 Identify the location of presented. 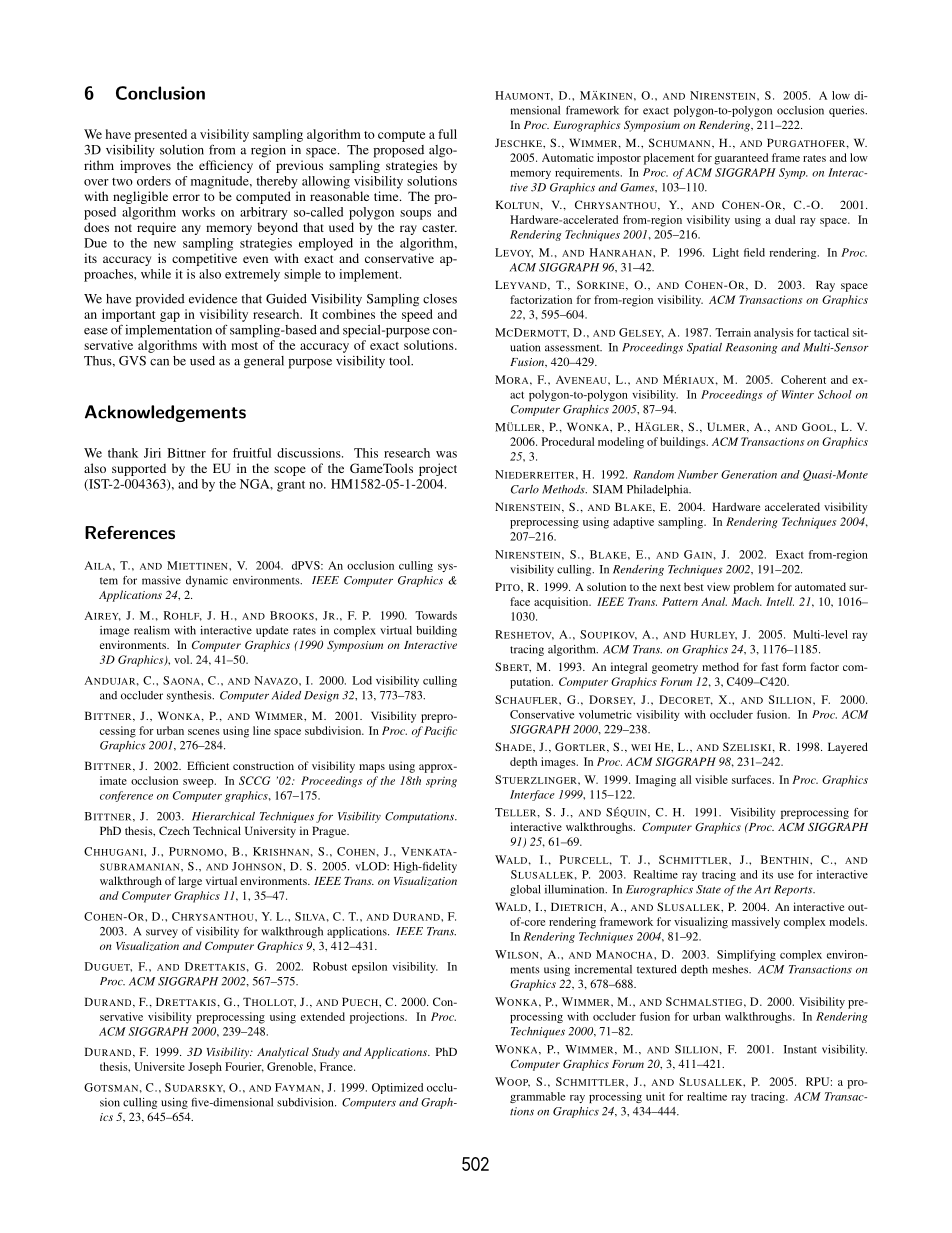
(160, 135).
